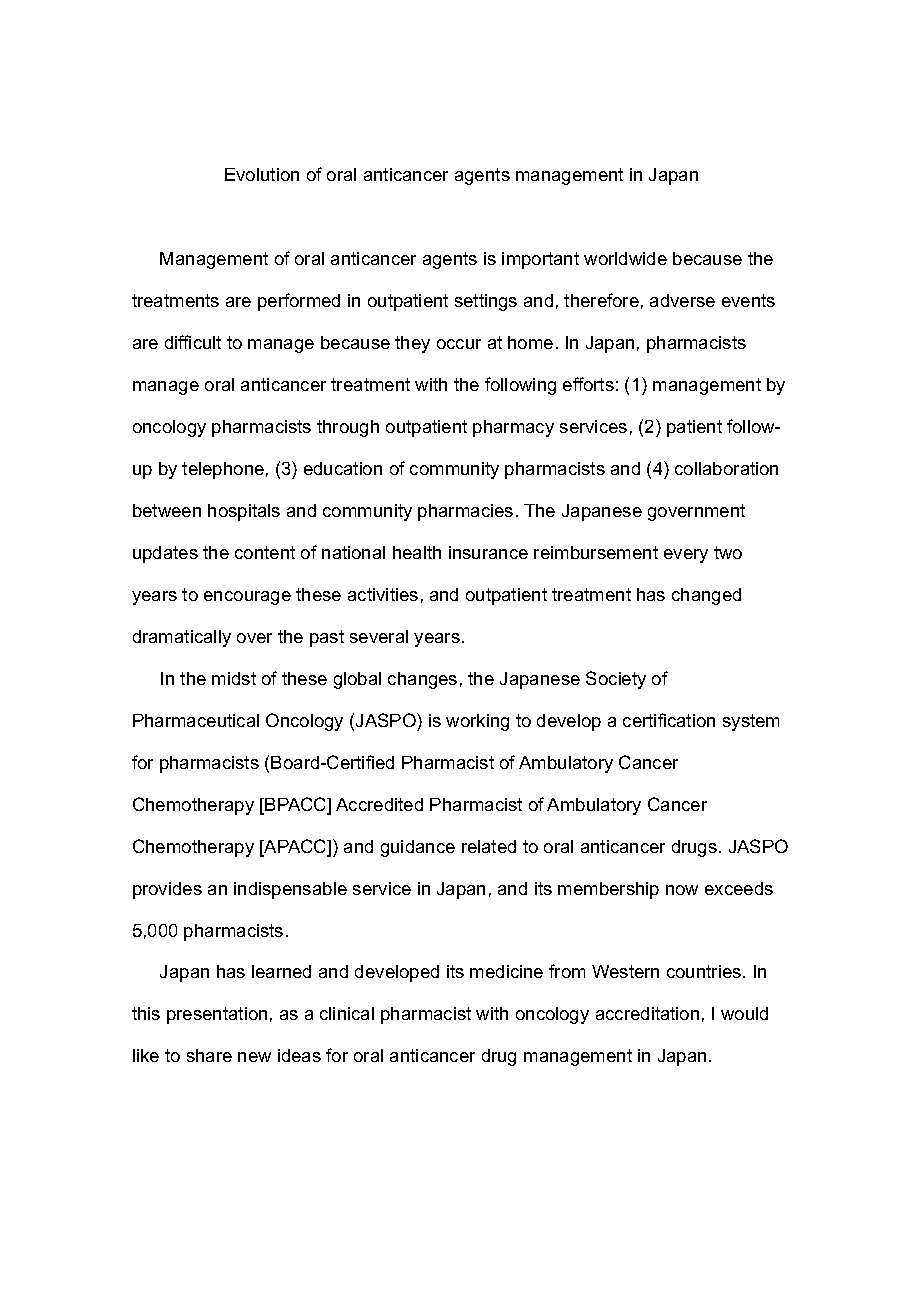 Image resolution: width=924 pixels, height=1308 pixels. Describe the element at coordinates (477, 722) in the image. I see `working` at that location.
